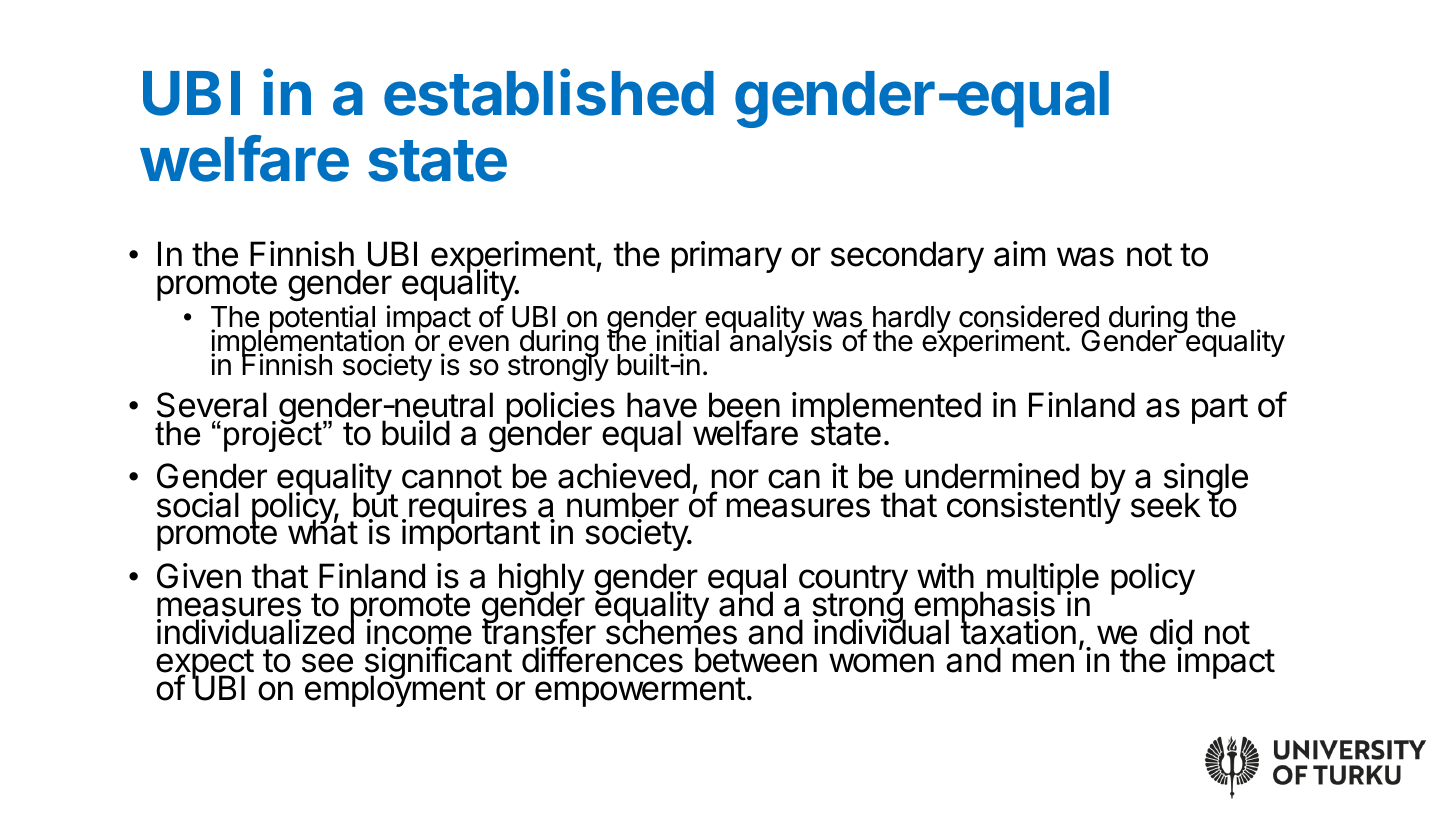 The width and height of the image is (1456, 819). Describe the element at coordinates (756, 660) in the image. I see `between` at that location.
